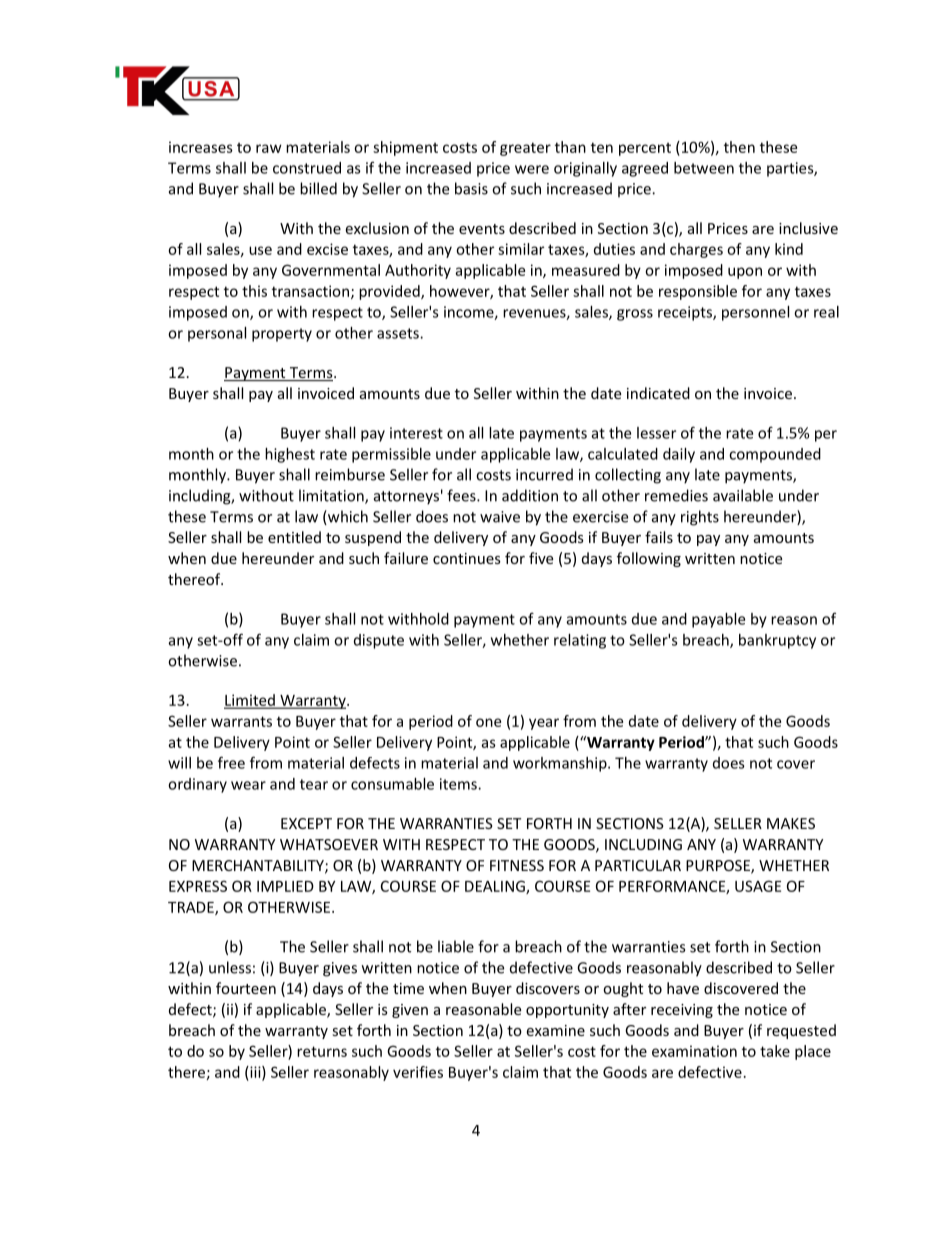 The height and width of the screenshot is (1233, 952). I want to click on EXCEPT, so click(306, 823).
